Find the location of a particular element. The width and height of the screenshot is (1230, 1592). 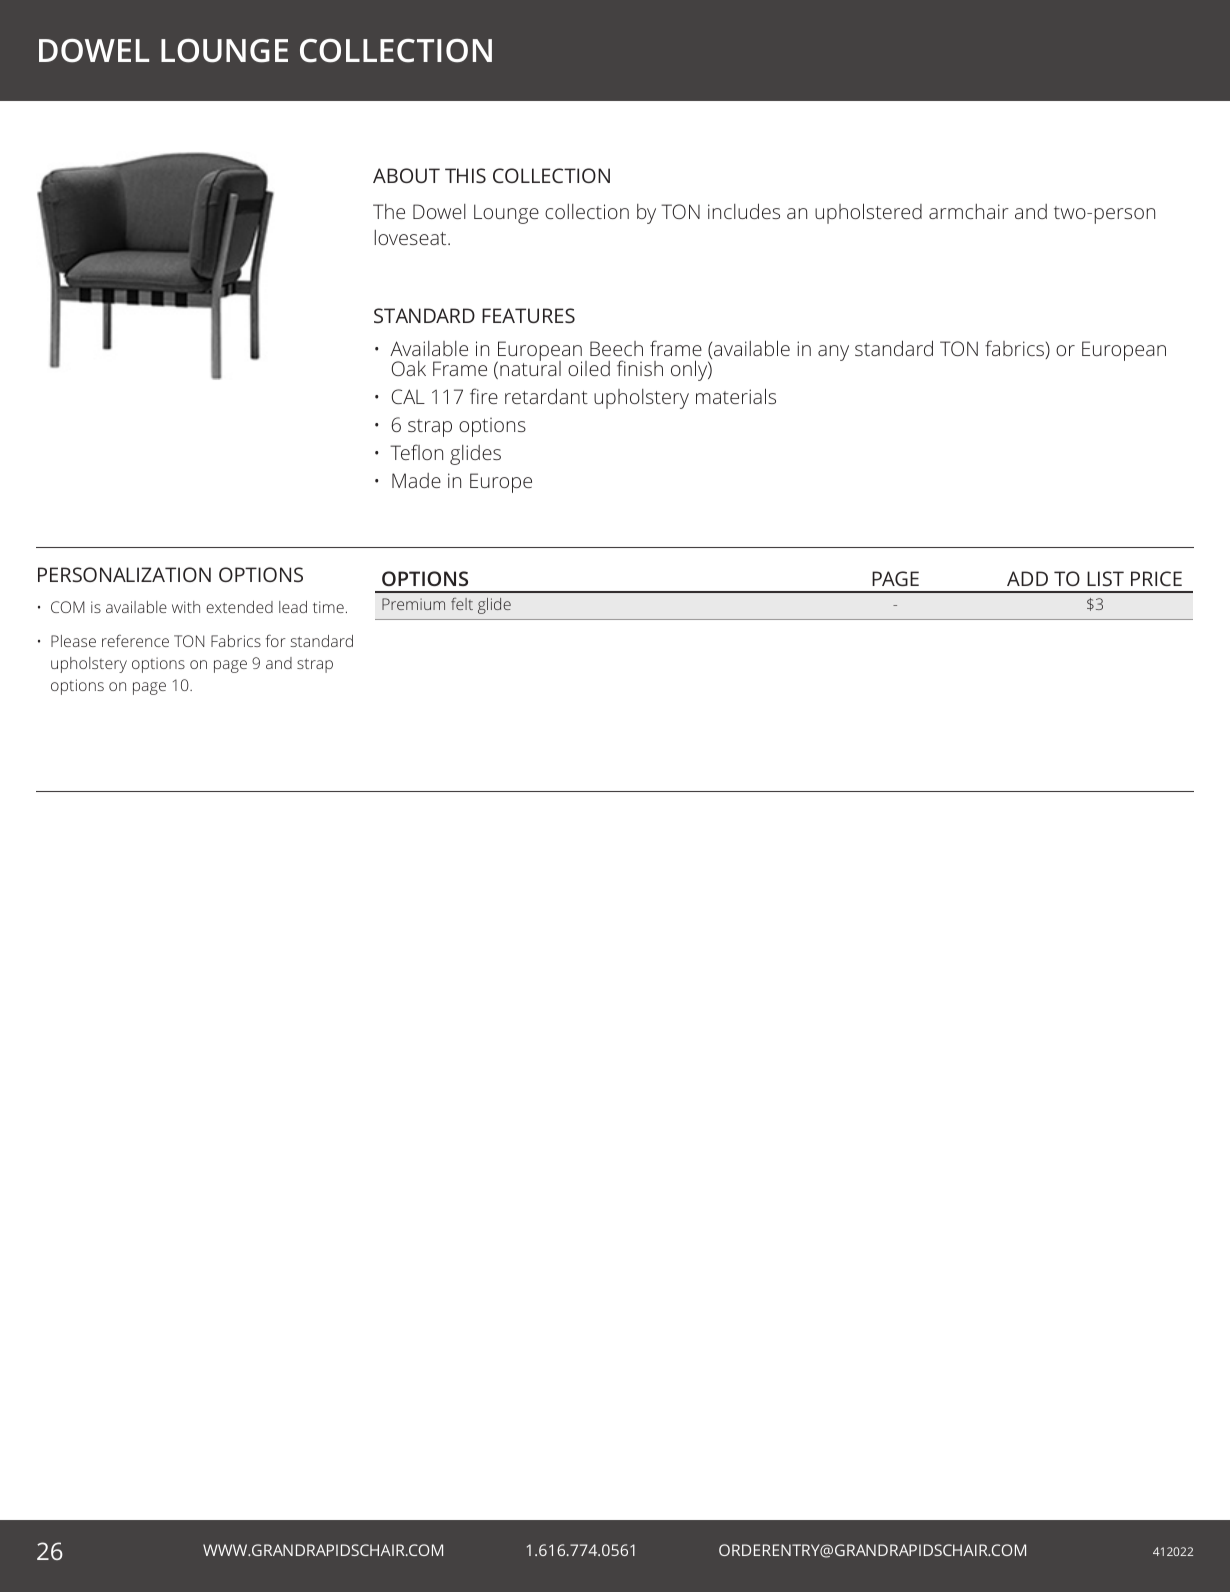

The is located at coordinates (389, 211).
